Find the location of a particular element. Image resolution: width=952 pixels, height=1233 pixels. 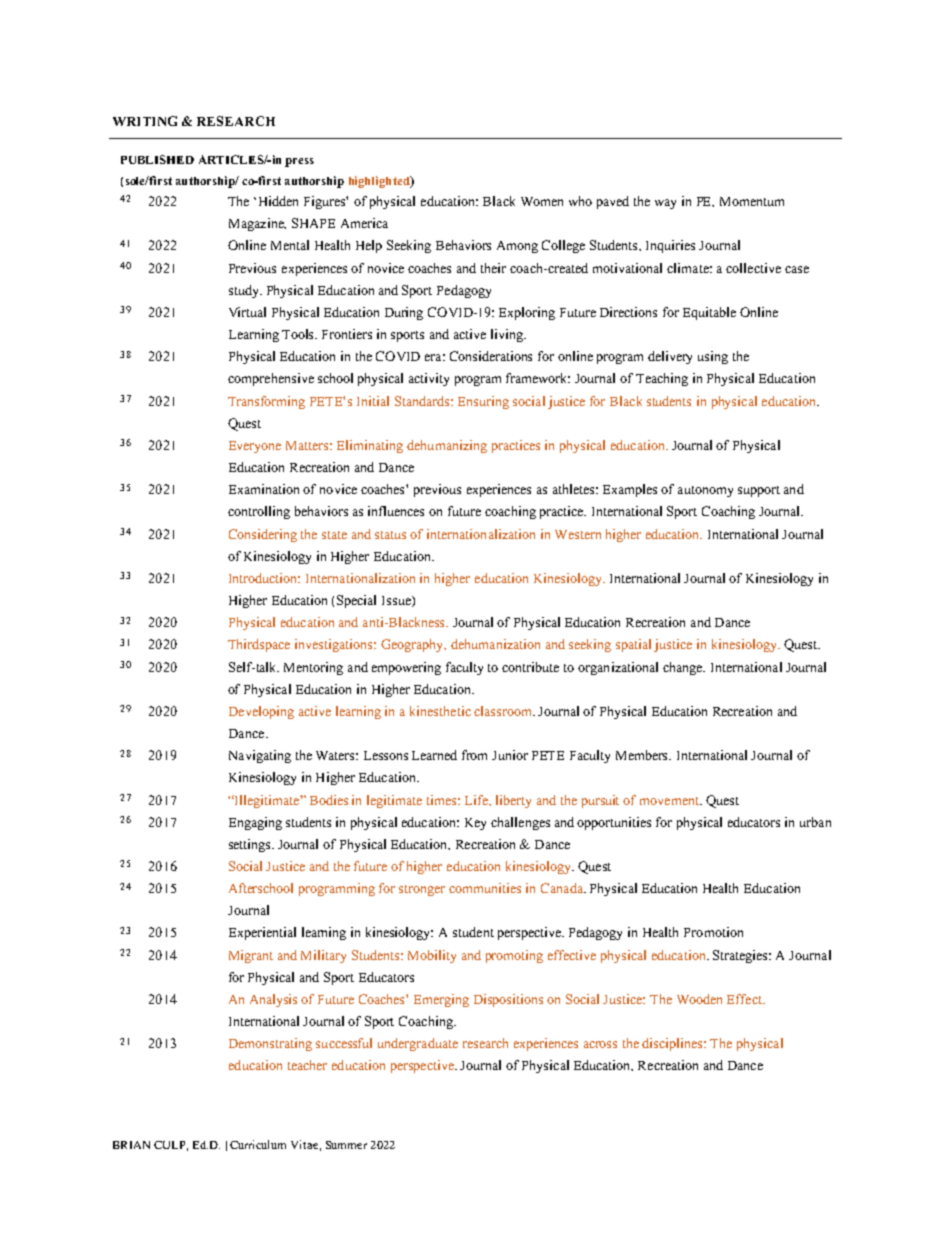

support is located at coordinates (759, 491).
